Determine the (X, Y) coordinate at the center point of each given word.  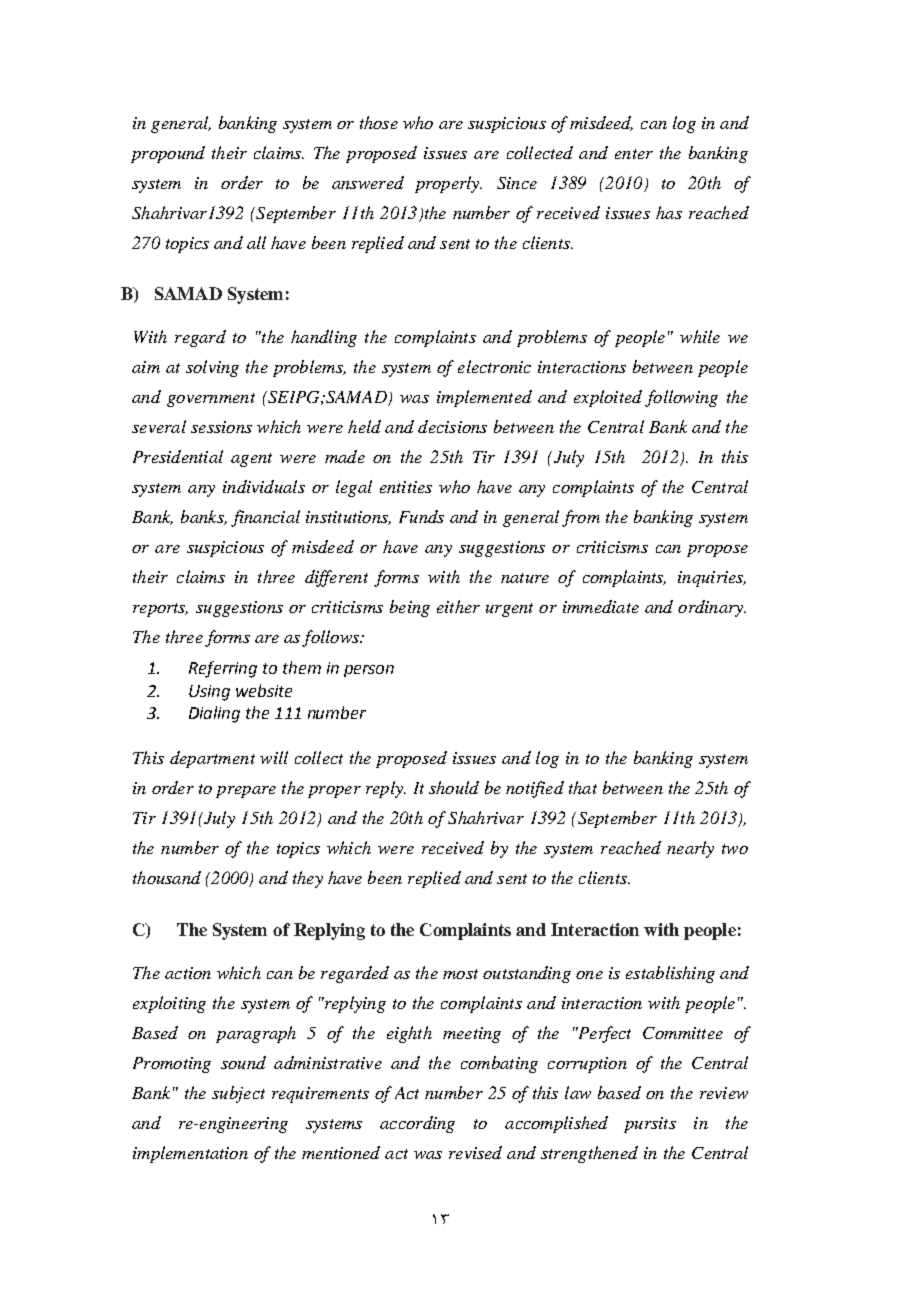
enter (634, 154)
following (681, 398)
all (256, 242)
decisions (452, 426)
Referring (223, 669)
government (211, 400)
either (458, 606)
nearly (690, 849)
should (454, 787)
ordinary (712, 608)
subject (238, 1094)
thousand (167, 877)
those (379, 122)
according (417, 1124)
